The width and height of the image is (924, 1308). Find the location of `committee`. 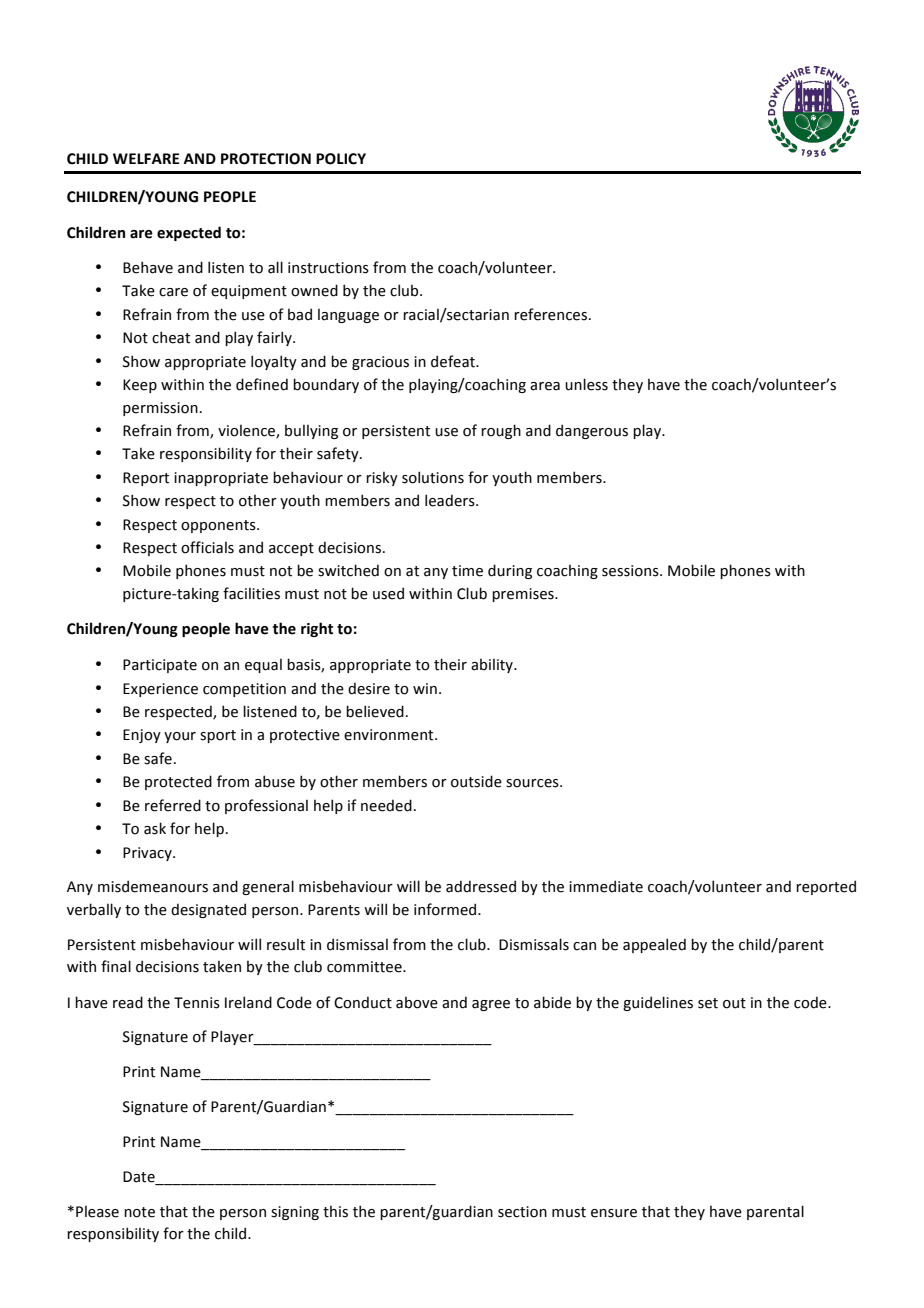

committee is located at coordinates (365, 967).
